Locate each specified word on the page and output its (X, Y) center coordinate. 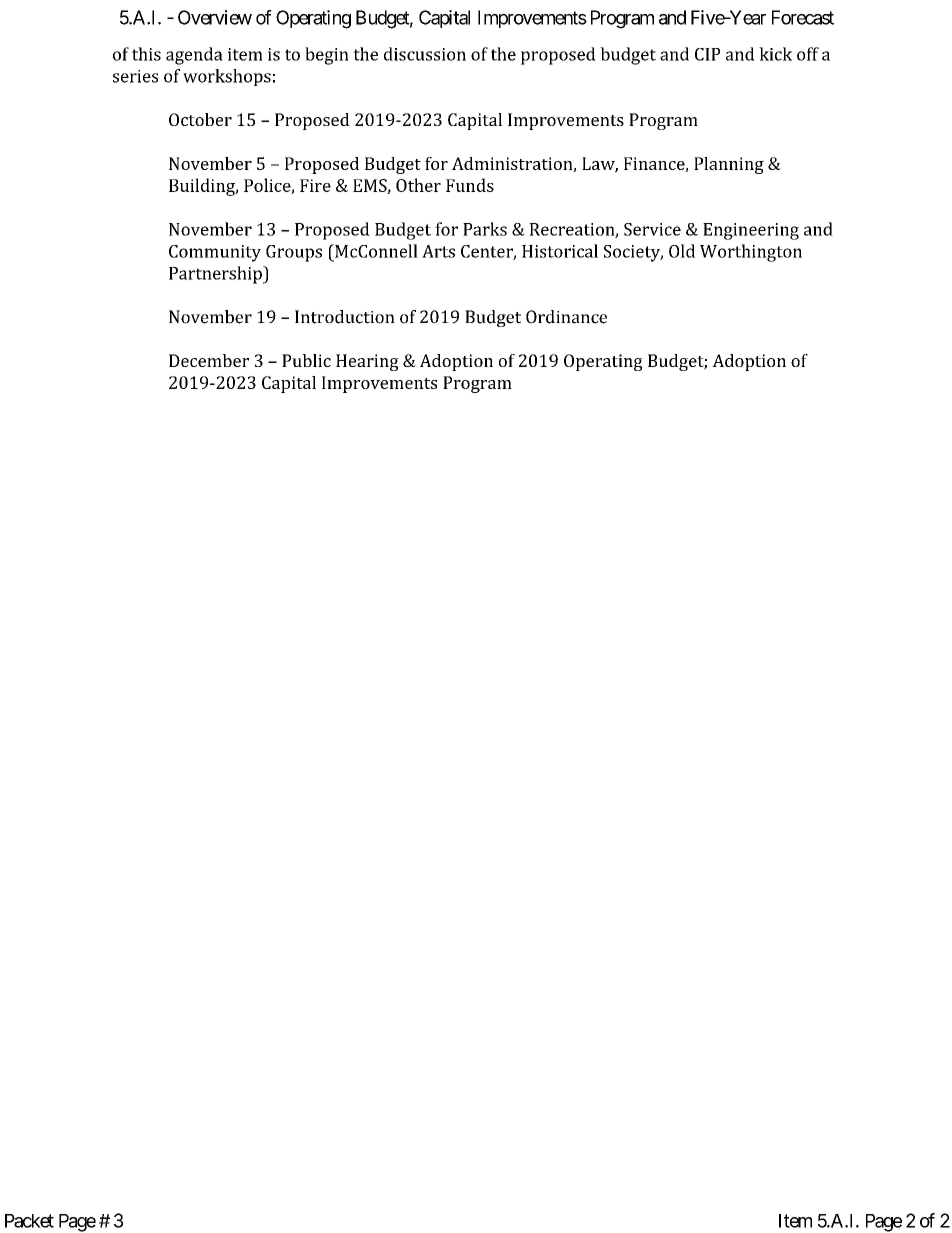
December (209, 360)
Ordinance (566, 317)
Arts (438, 251)
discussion (425, 54)
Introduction (345, 317)
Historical (560, 251)
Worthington (751, 253)
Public (306, 360)
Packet (29, 1221)
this (146, 54)
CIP (707, 54)
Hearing (367, 362)
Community (215, 253)
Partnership (216, 275)
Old (682, 251)
